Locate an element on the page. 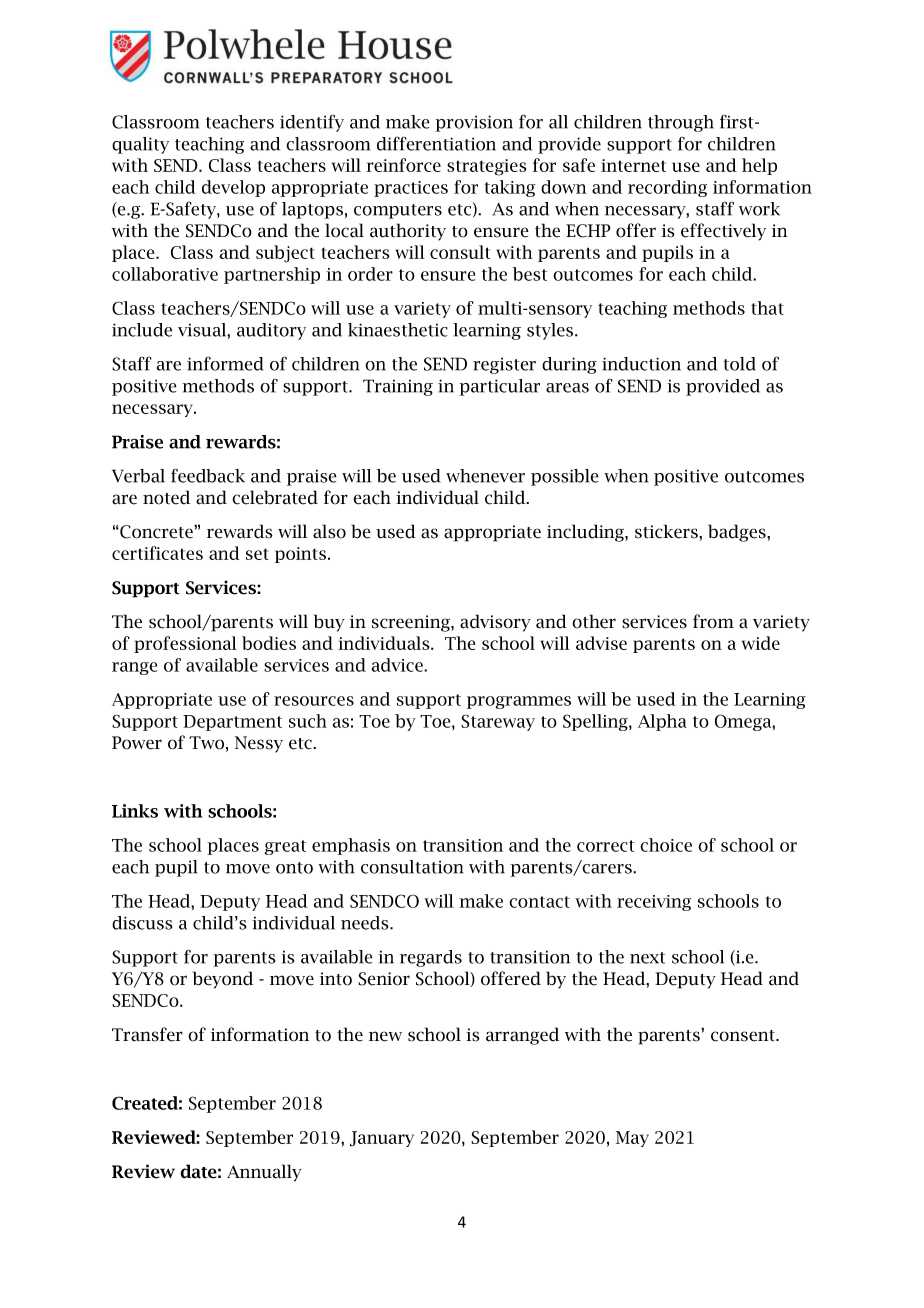 The height and width of the page is (1308, 924). differentiation is located at coordinates (436, 143).
